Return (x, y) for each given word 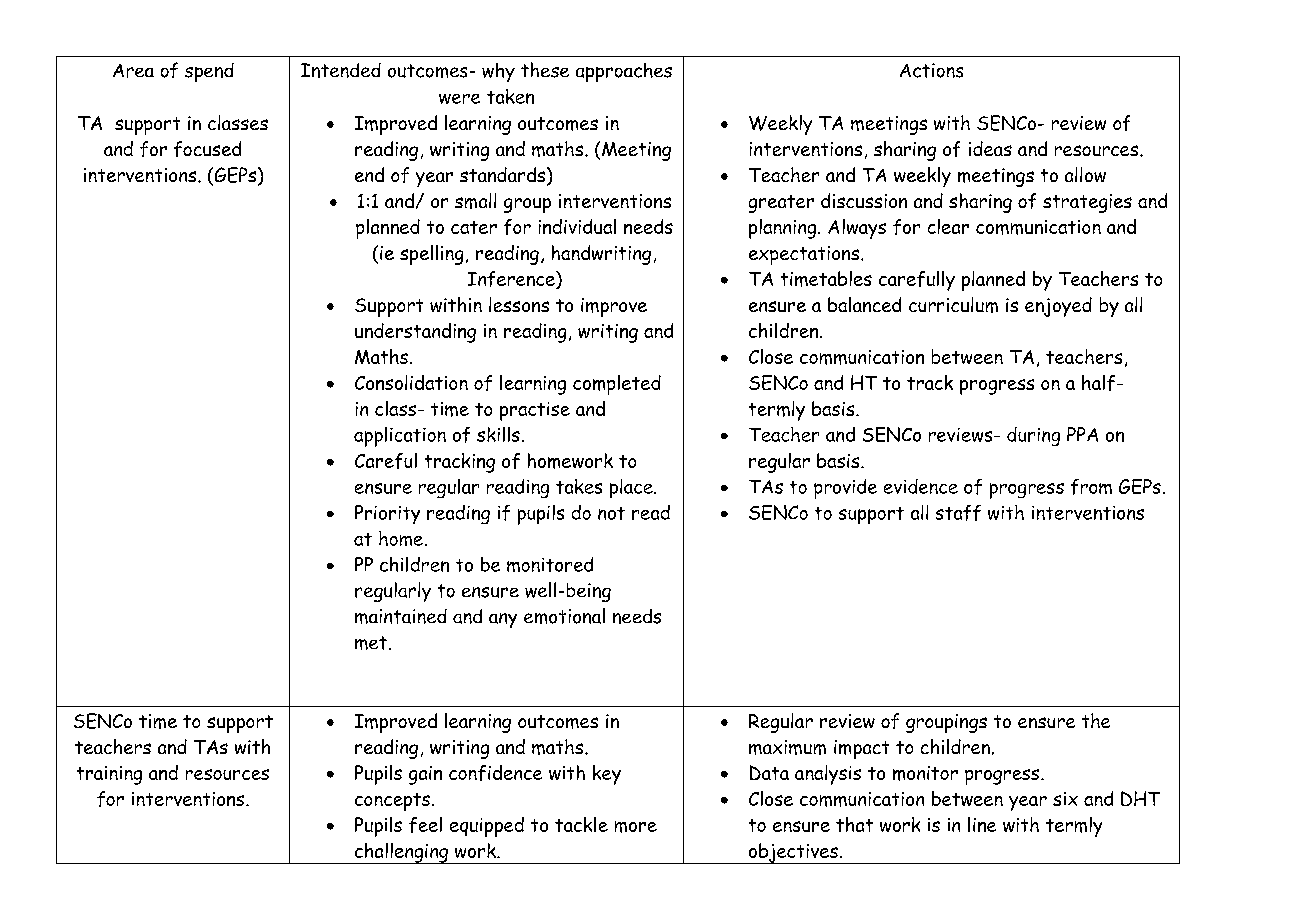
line (982, 824)
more (636, 827)
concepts (392, 802)
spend (209, 72)
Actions (931, 70)
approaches (624, 72)
